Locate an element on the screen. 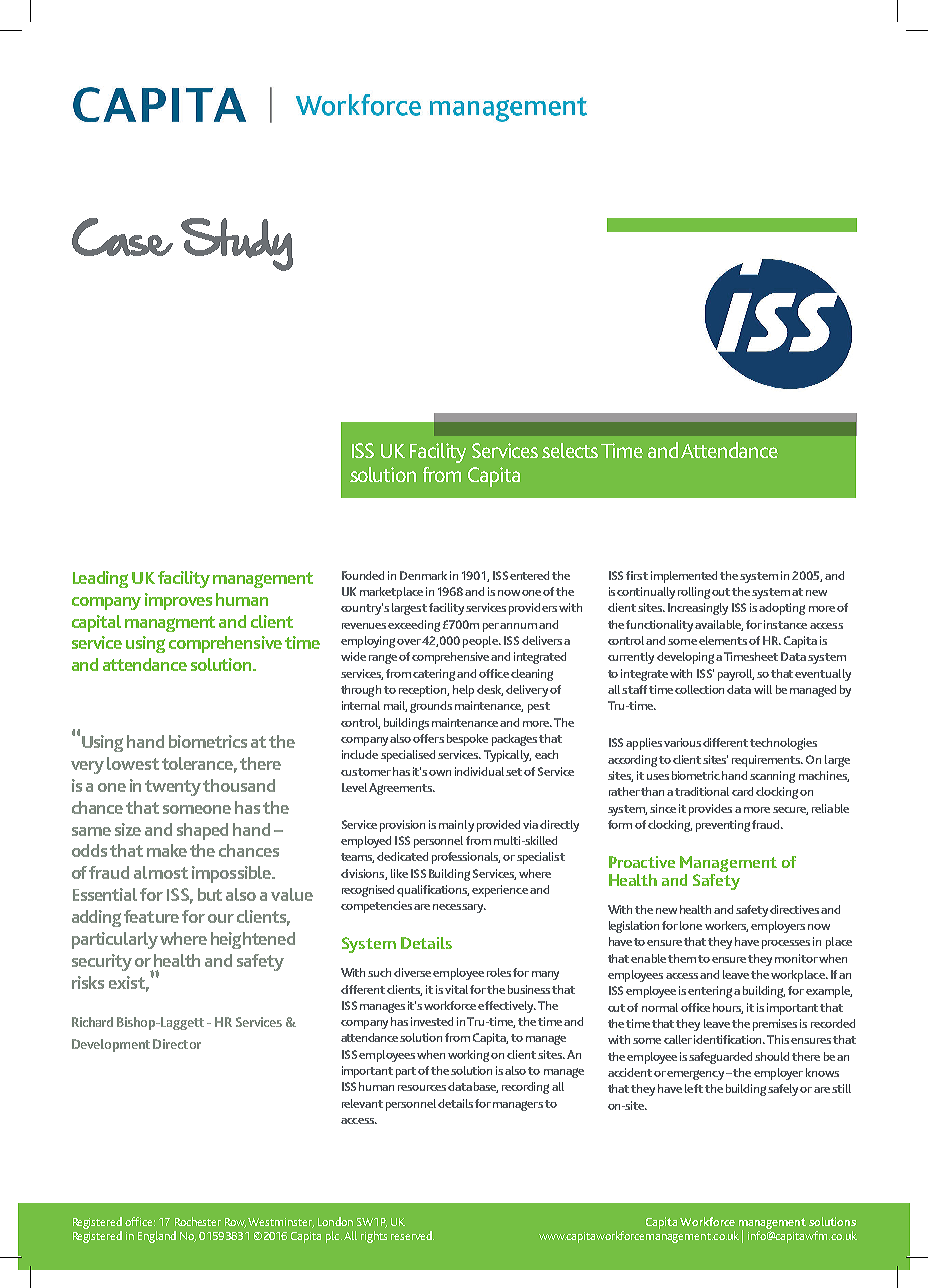 This screenshot has width=928, height=1288. security is located at coordinates (102, 962).
